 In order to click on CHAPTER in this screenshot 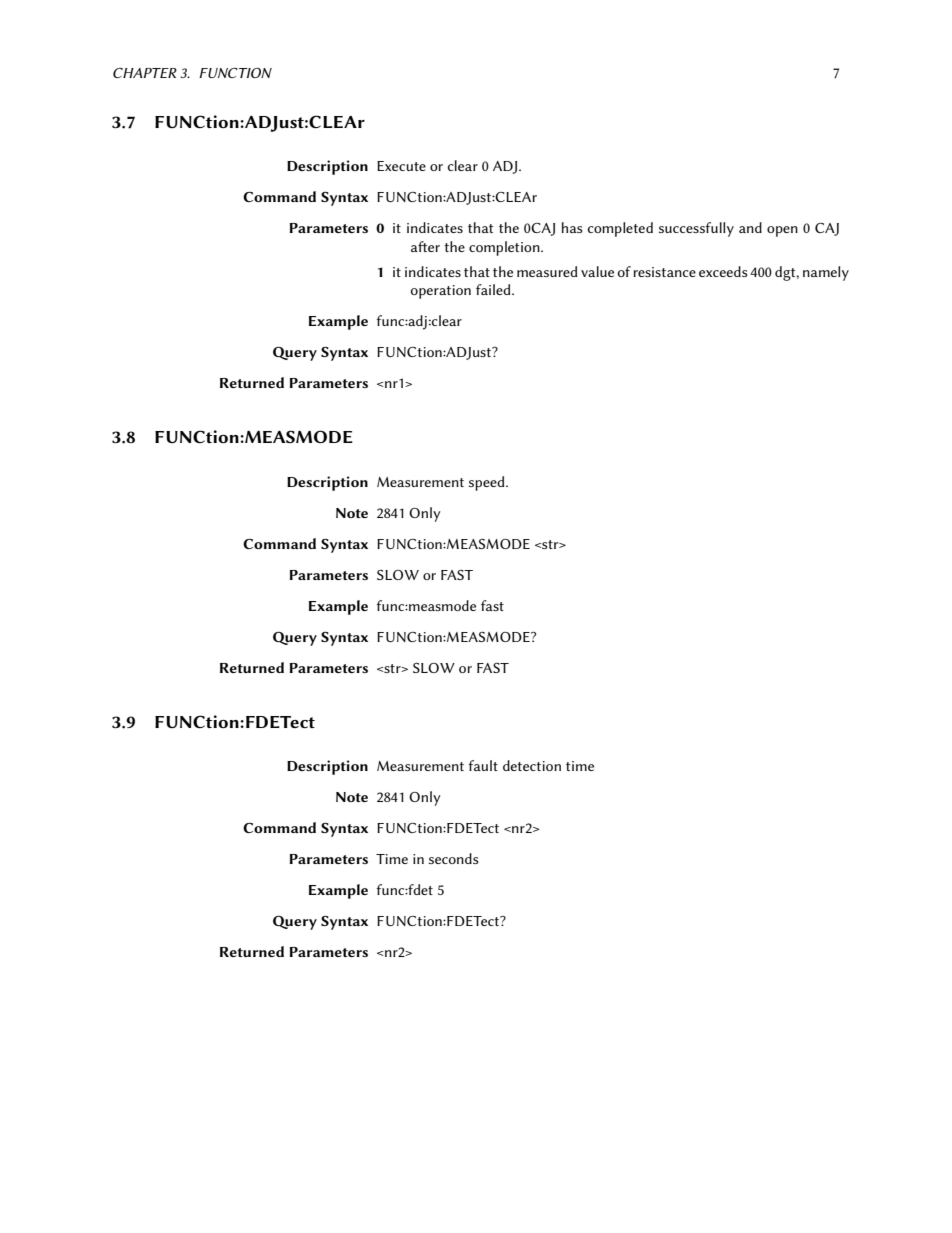, I will do `click(145, 73)`.
